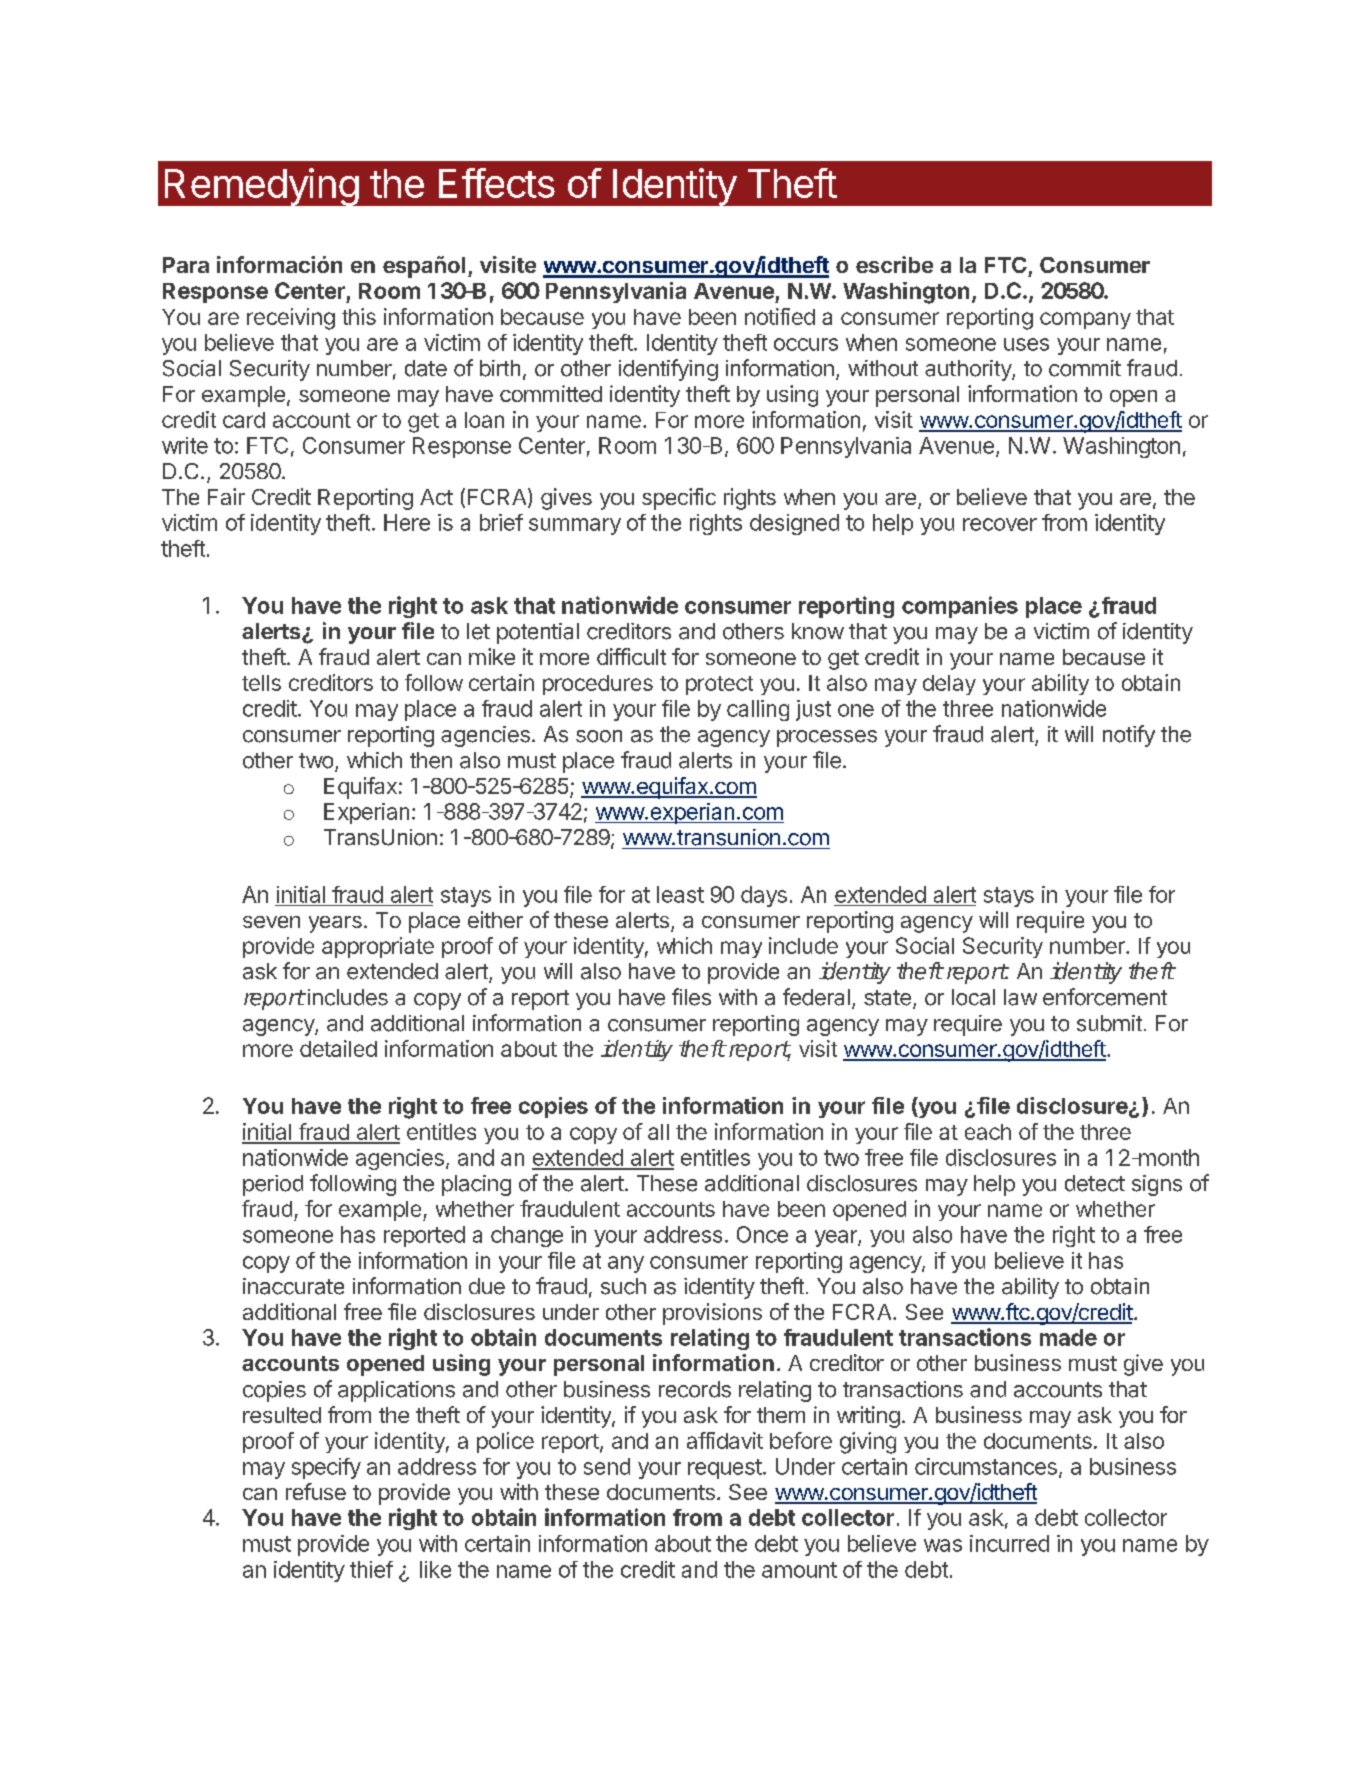 The image size is (1370, 1773). Describe the element at coordinates (271, 922) in the screenshot. I see `seven` at that location.
